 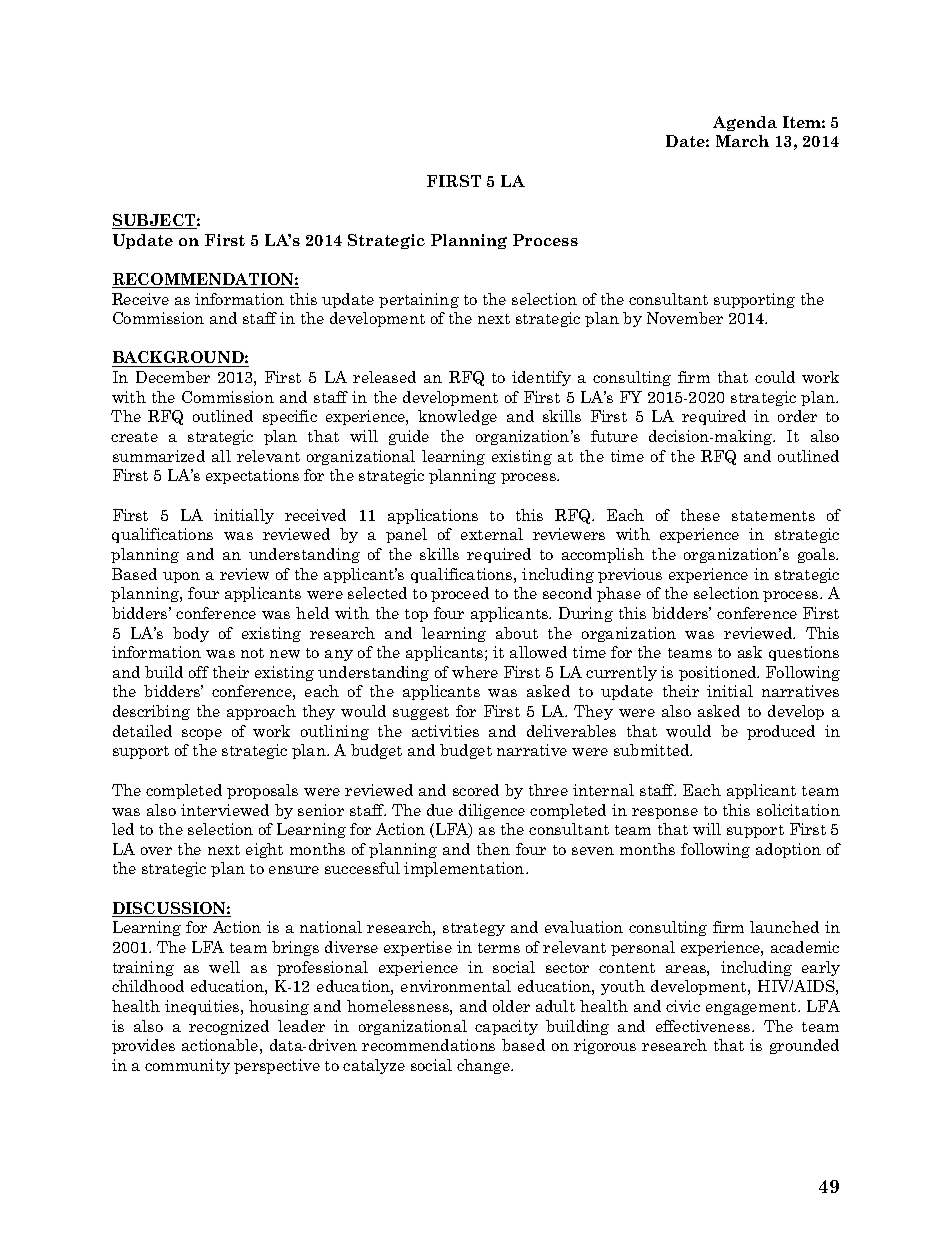 I want to click on where, so click(x=475, y=672).
